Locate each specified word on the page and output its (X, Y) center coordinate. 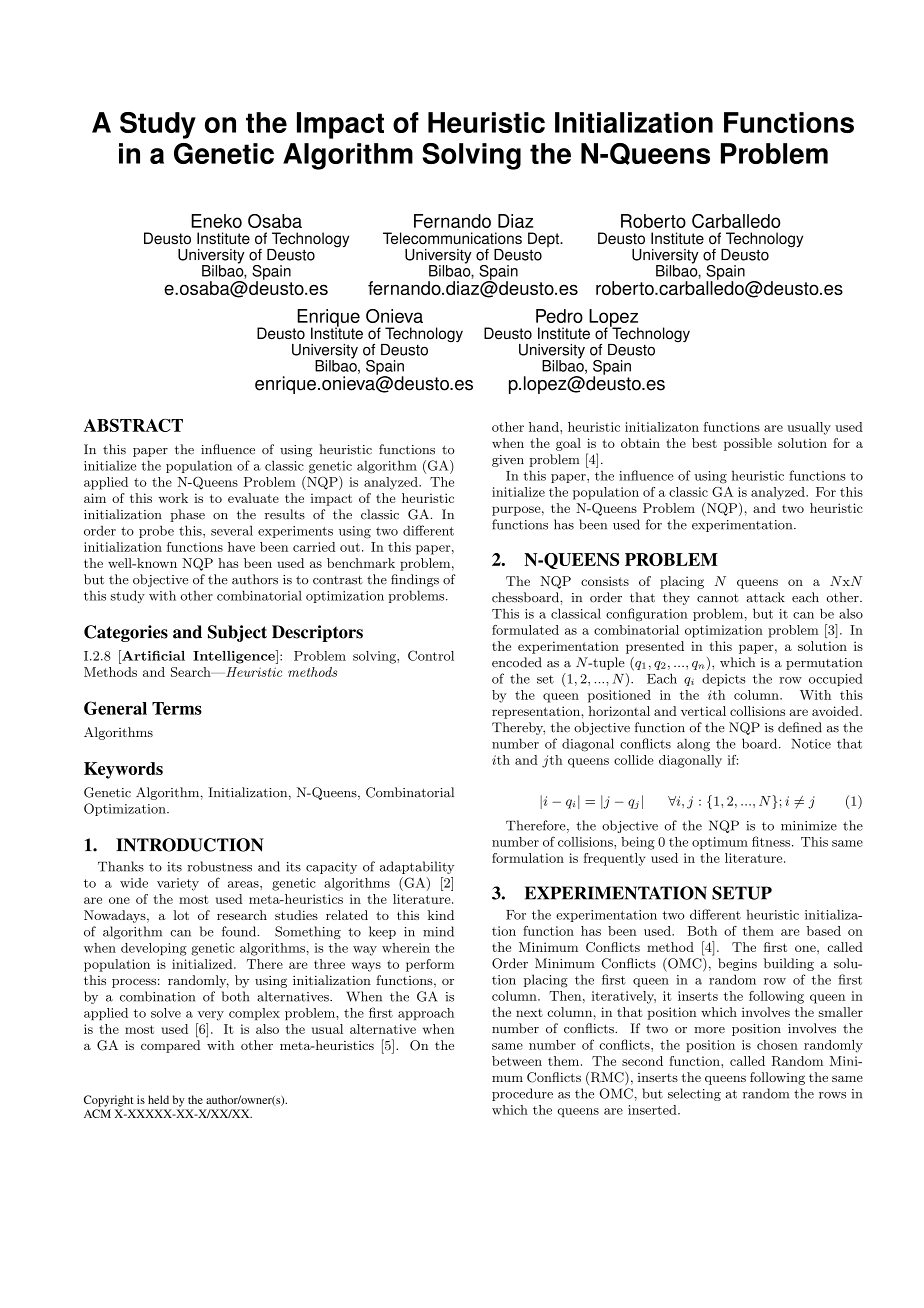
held (158, 1099)
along (693, 745)
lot (181, 915)
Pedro (559, 316)
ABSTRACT (133, 425)
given (508, 461)
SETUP (742, 893)
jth (552, 761)
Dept (545, 239)
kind (441, 915)
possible (748, 444)
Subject (237, 633)
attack (765, 597)
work (173, 498)
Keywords (123, 770)
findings (415, 580)
